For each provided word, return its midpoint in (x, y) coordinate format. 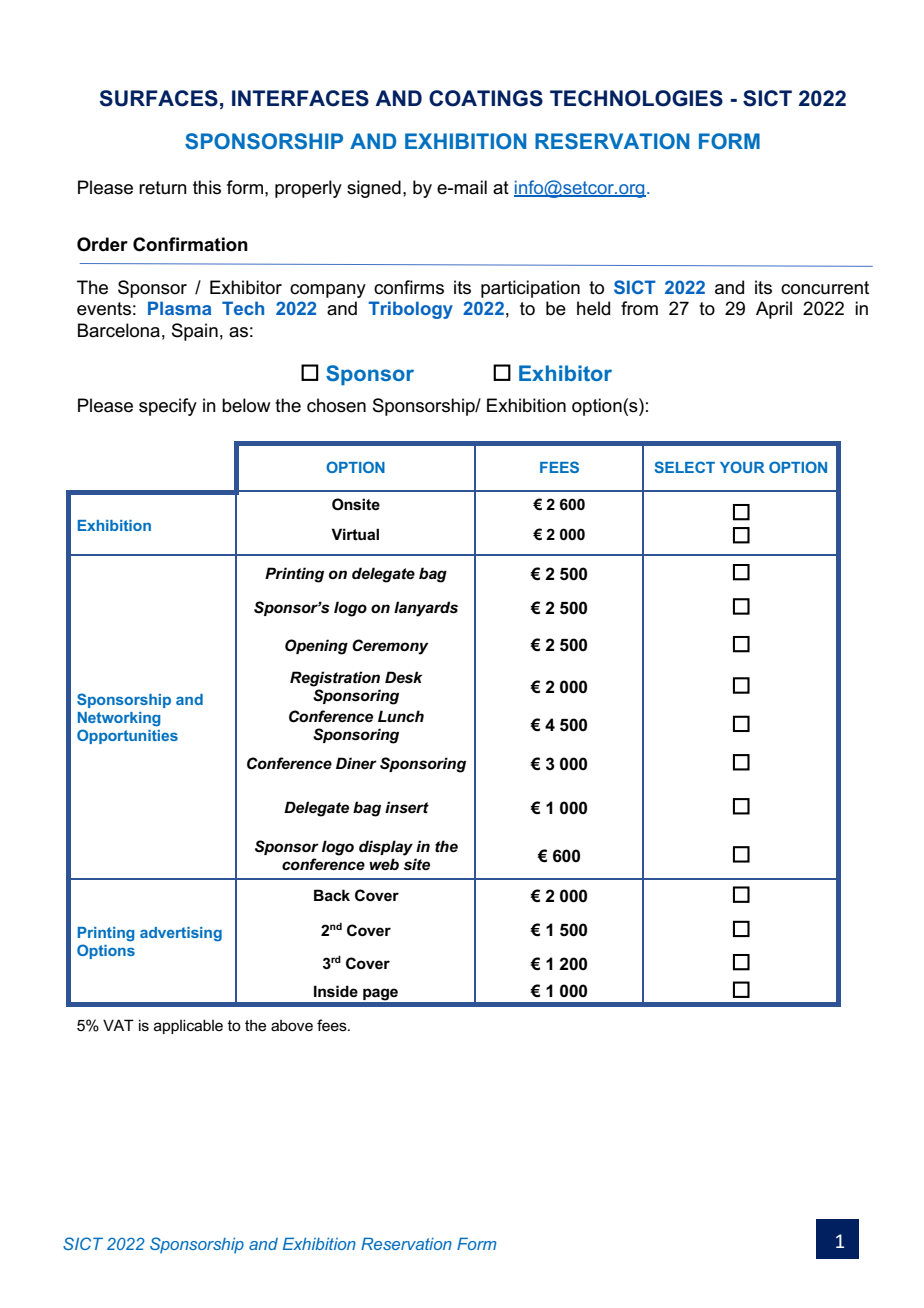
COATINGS (486, 98)
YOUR (742, 467)
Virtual (355, 534)
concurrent (825, 288)
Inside (336, 991)
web (384, 864)
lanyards (426, 609)
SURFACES (158, 98)
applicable (188, 1026)
